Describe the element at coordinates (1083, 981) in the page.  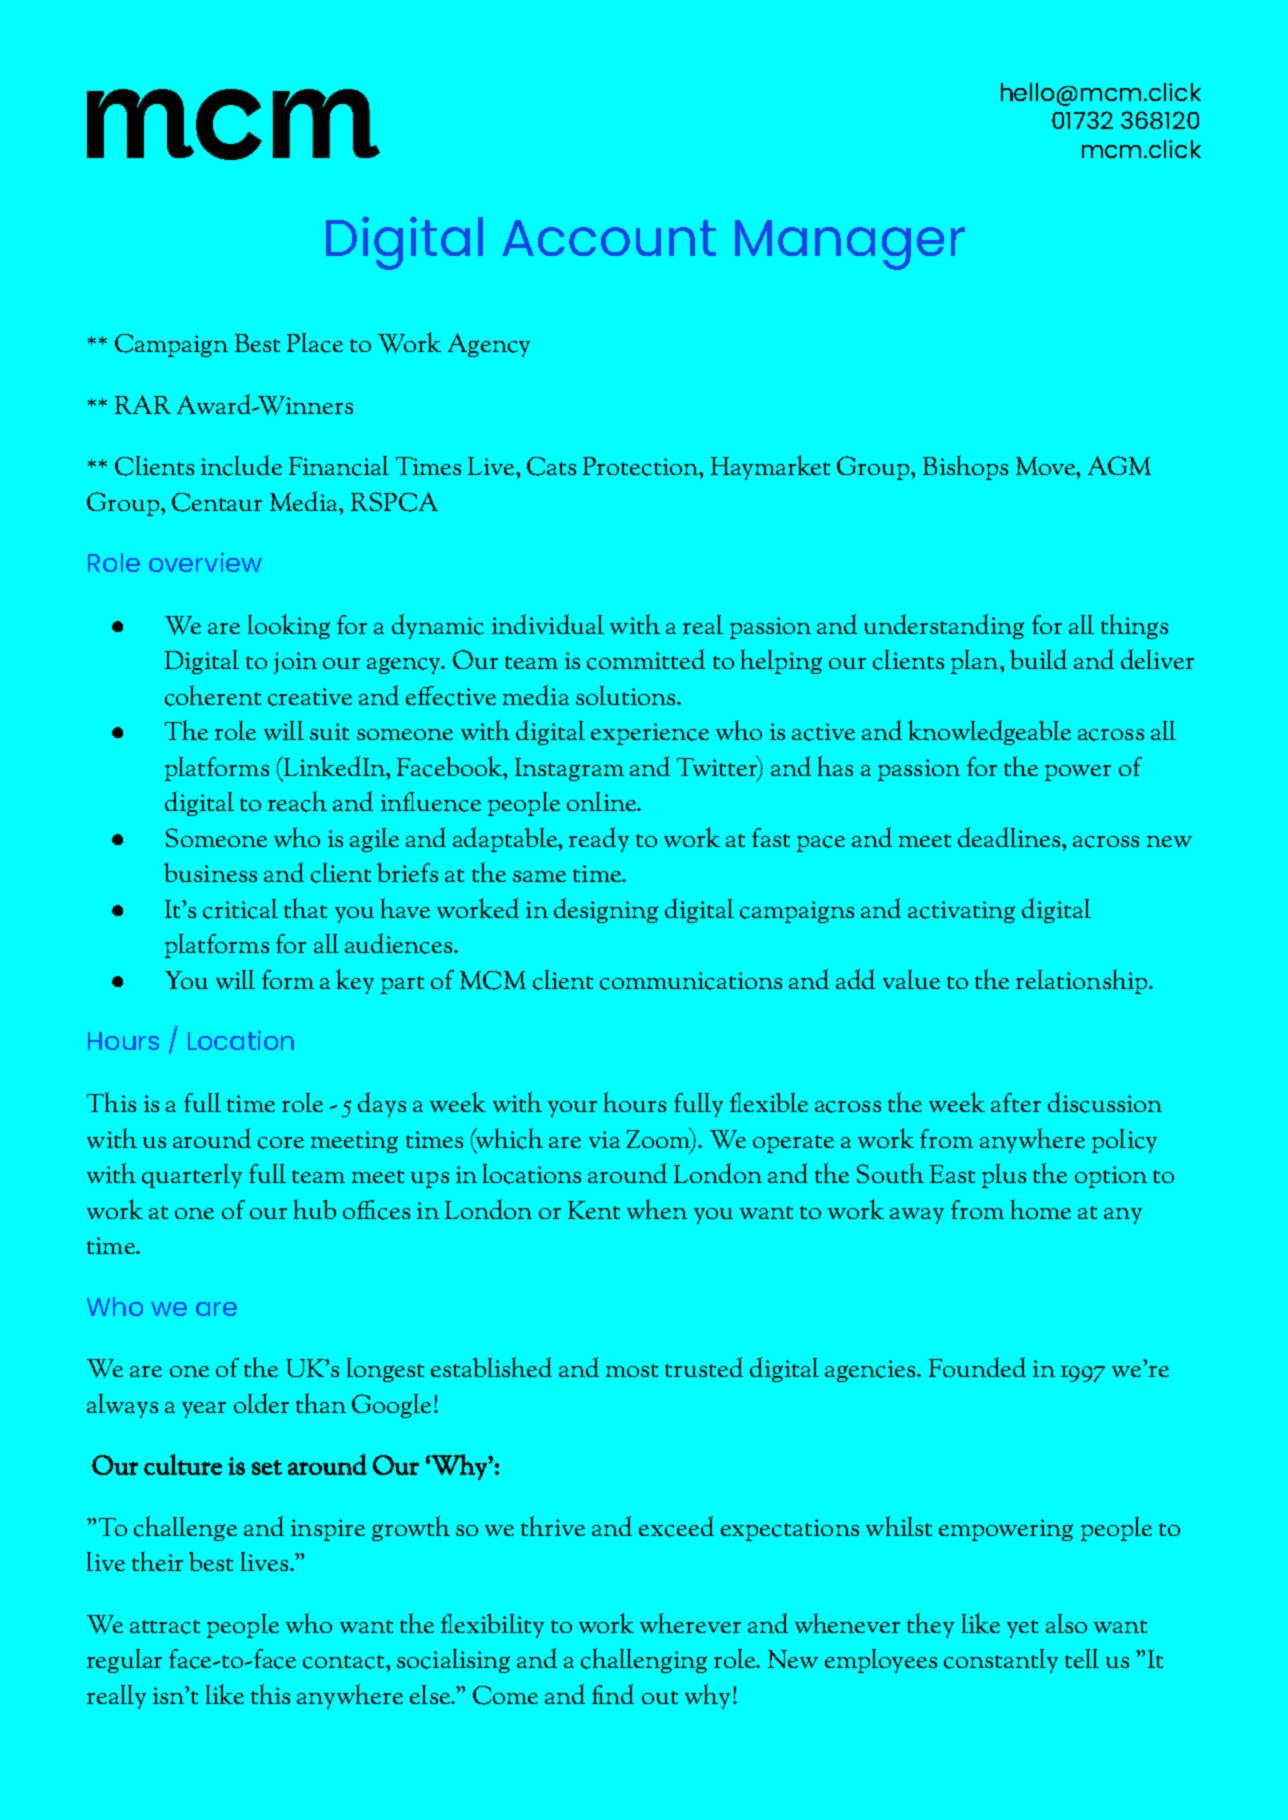
I see `relationship` at that location.
